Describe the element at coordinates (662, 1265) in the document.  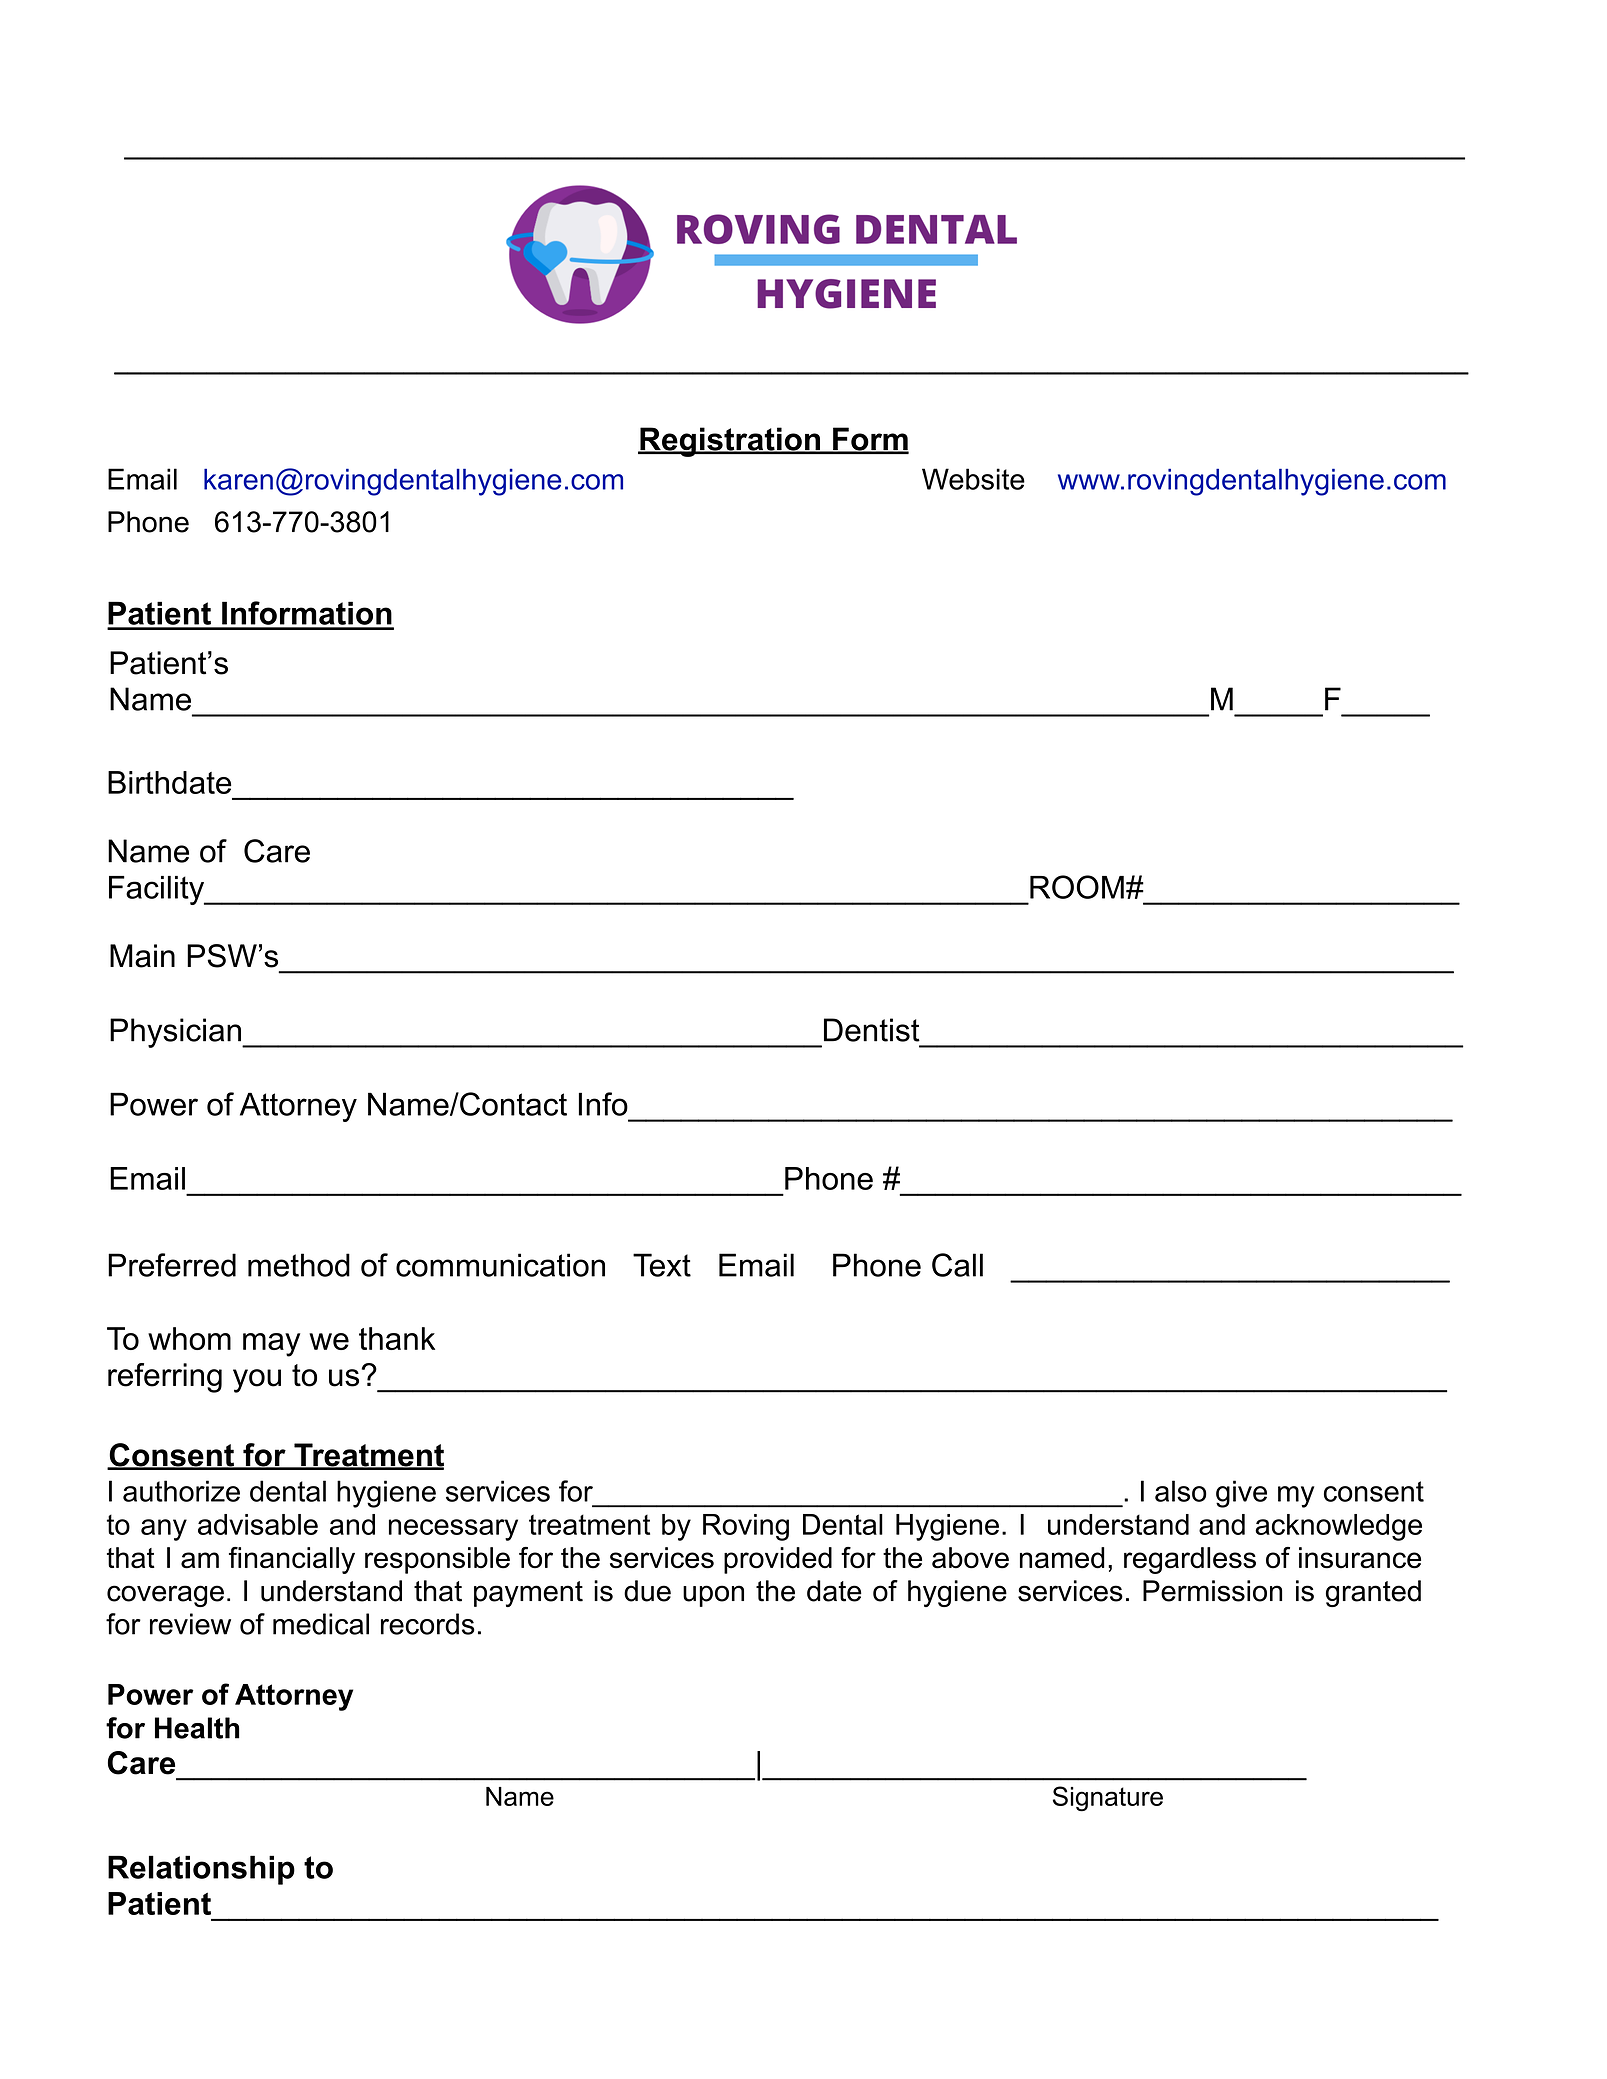
I see `Text` at that location.
